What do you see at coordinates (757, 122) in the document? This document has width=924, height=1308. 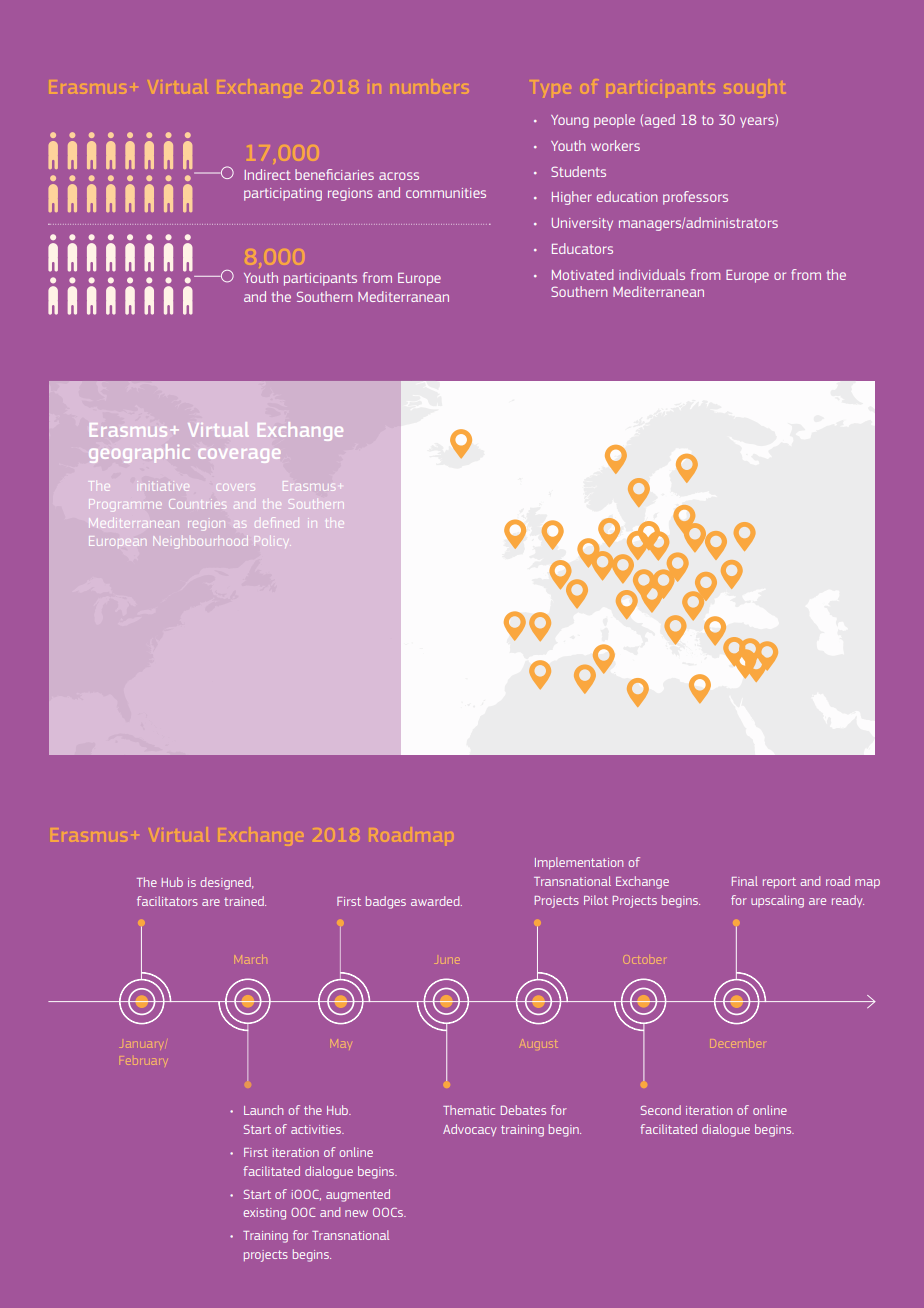 I see `years` at bounding box center [757, 122].
